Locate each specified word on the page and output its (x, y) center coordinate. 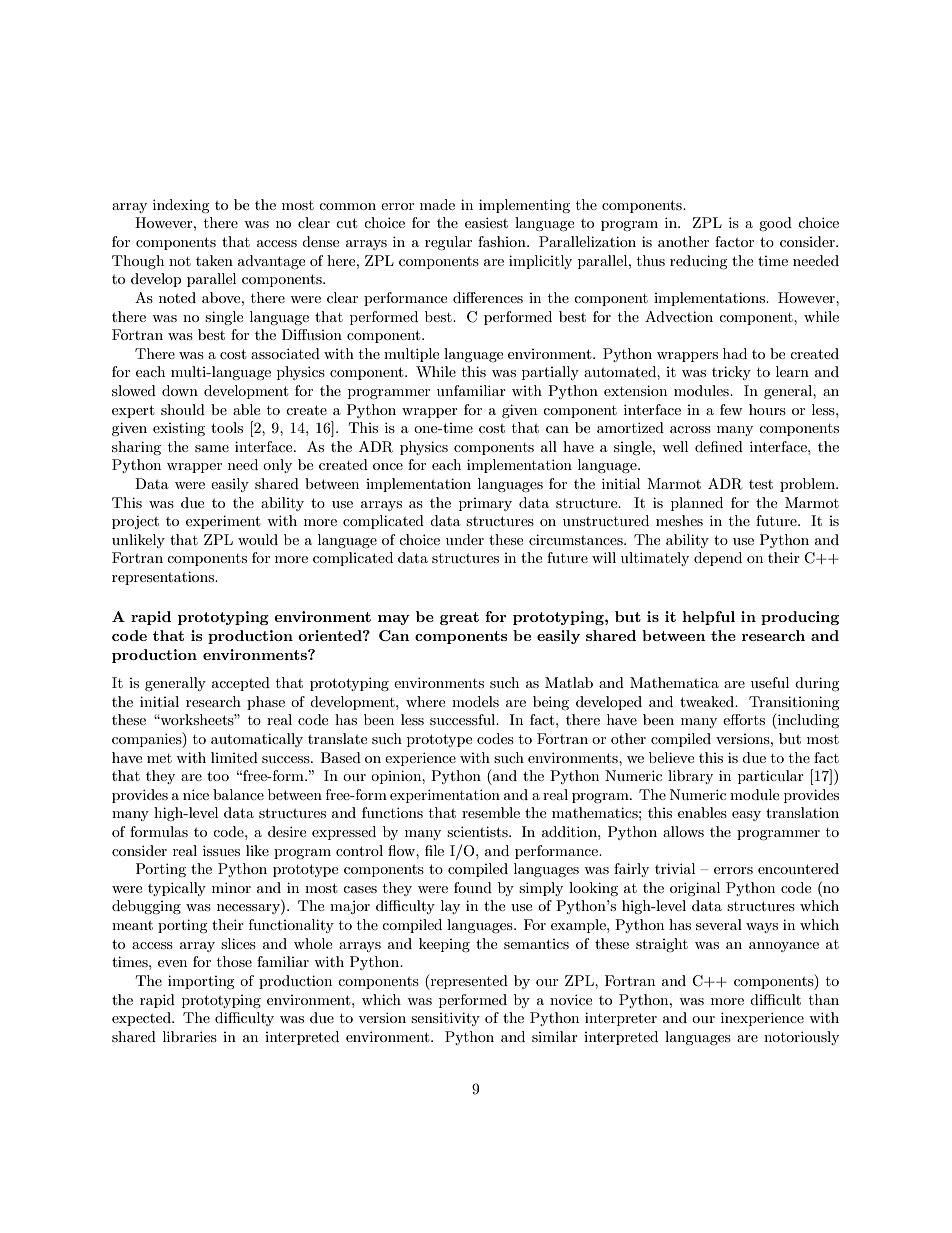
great (459, 618)
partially (550, 373)
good (775, 224)
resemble (491, 812)
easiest (486, 222)
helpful (708, 618)
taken (214, 260)
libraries (190, 1036)
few (731, 409)
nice (196, 794)
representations (164, 578)
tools (227, 427)
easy (746, 816)
